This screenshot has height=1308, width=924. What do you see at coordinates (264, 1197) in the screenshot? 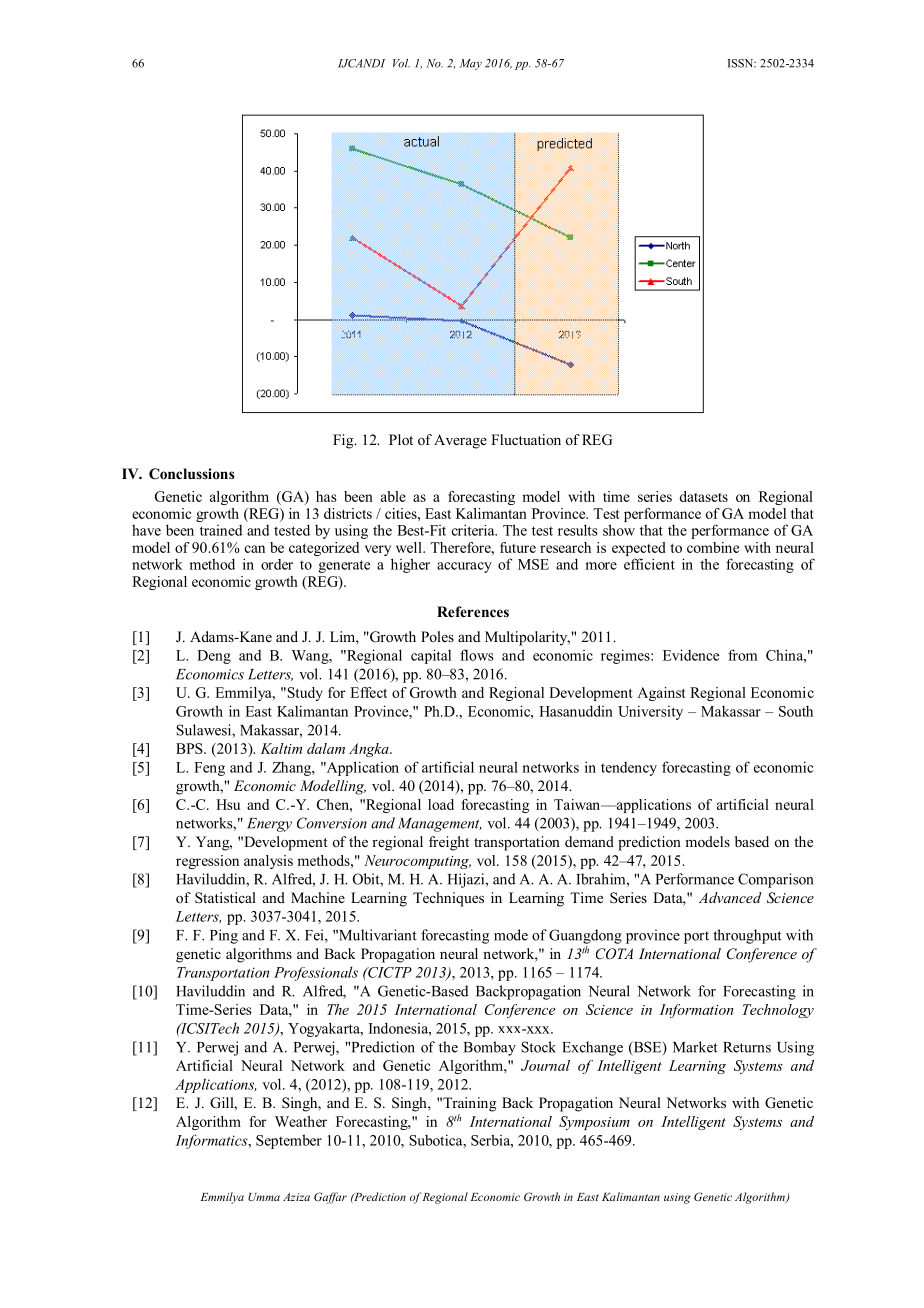
I see `Umma` at bounding box center [264, 1197].
